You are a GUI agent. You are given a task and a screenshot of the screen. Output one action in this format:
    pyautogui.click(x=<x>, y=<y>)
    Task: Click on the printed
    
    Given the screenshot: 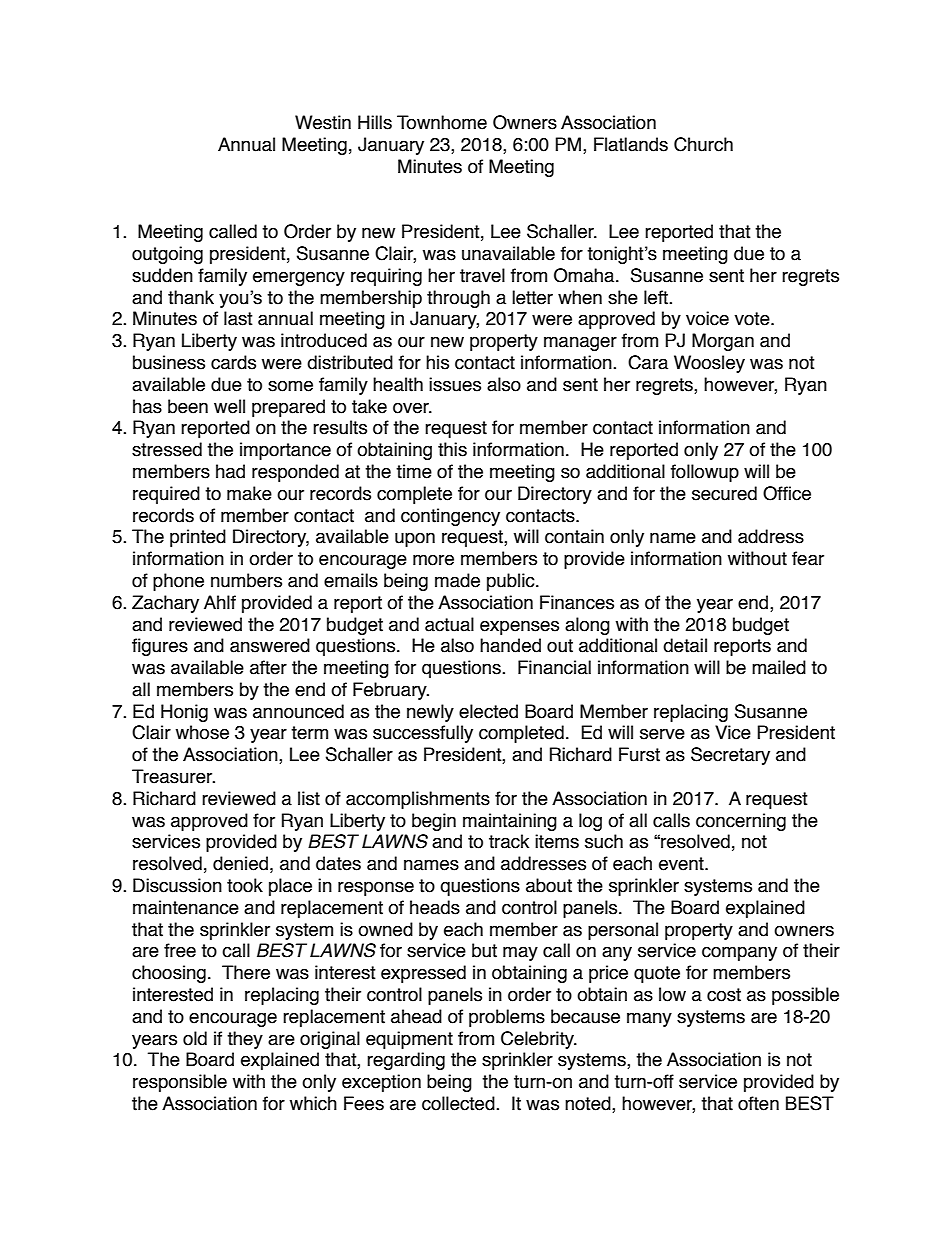 What is the action you would take?
    pyautogui.click(x=198, y=538)
